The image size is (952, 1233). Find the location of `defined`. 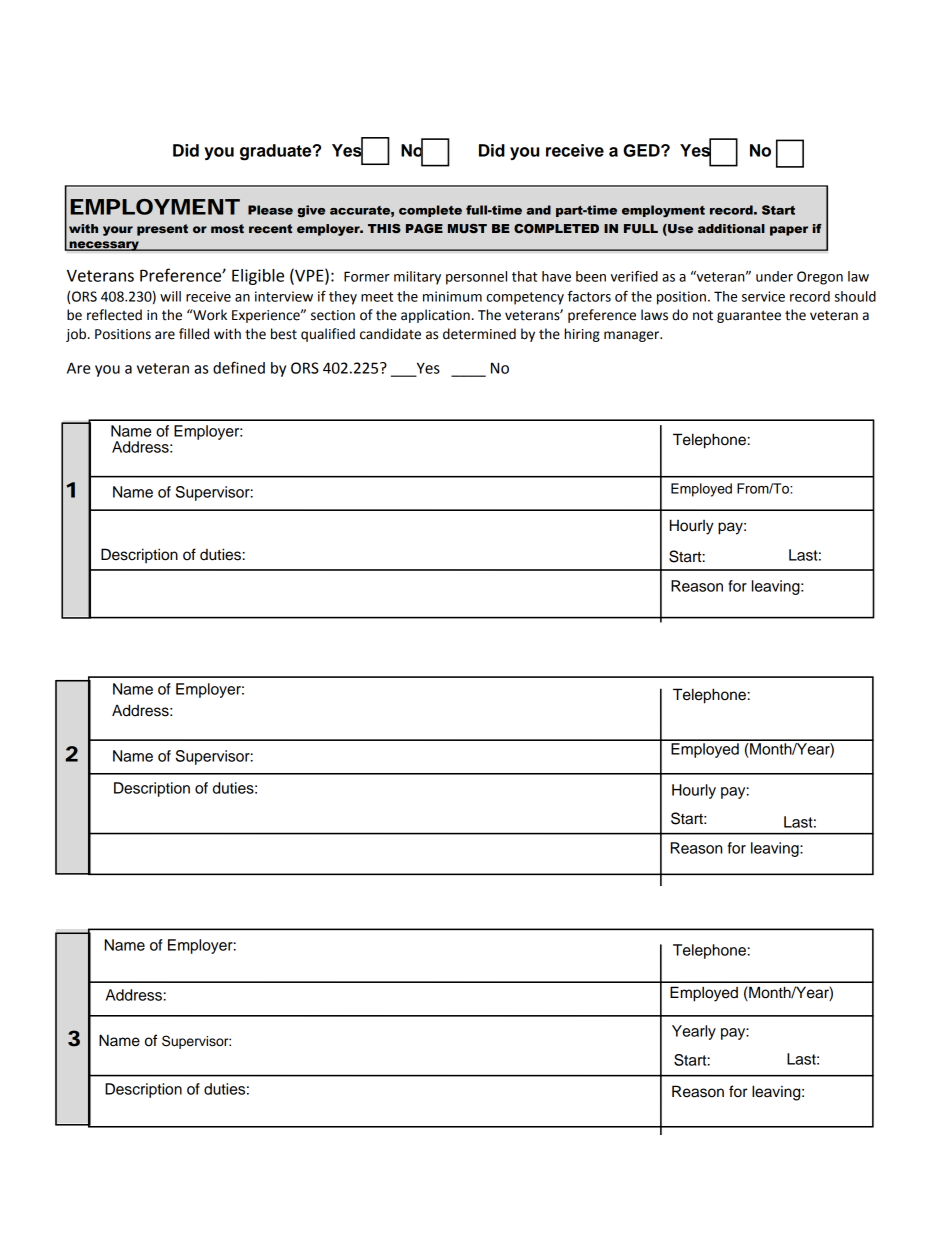

defined is located at coordinates (239, 367).
